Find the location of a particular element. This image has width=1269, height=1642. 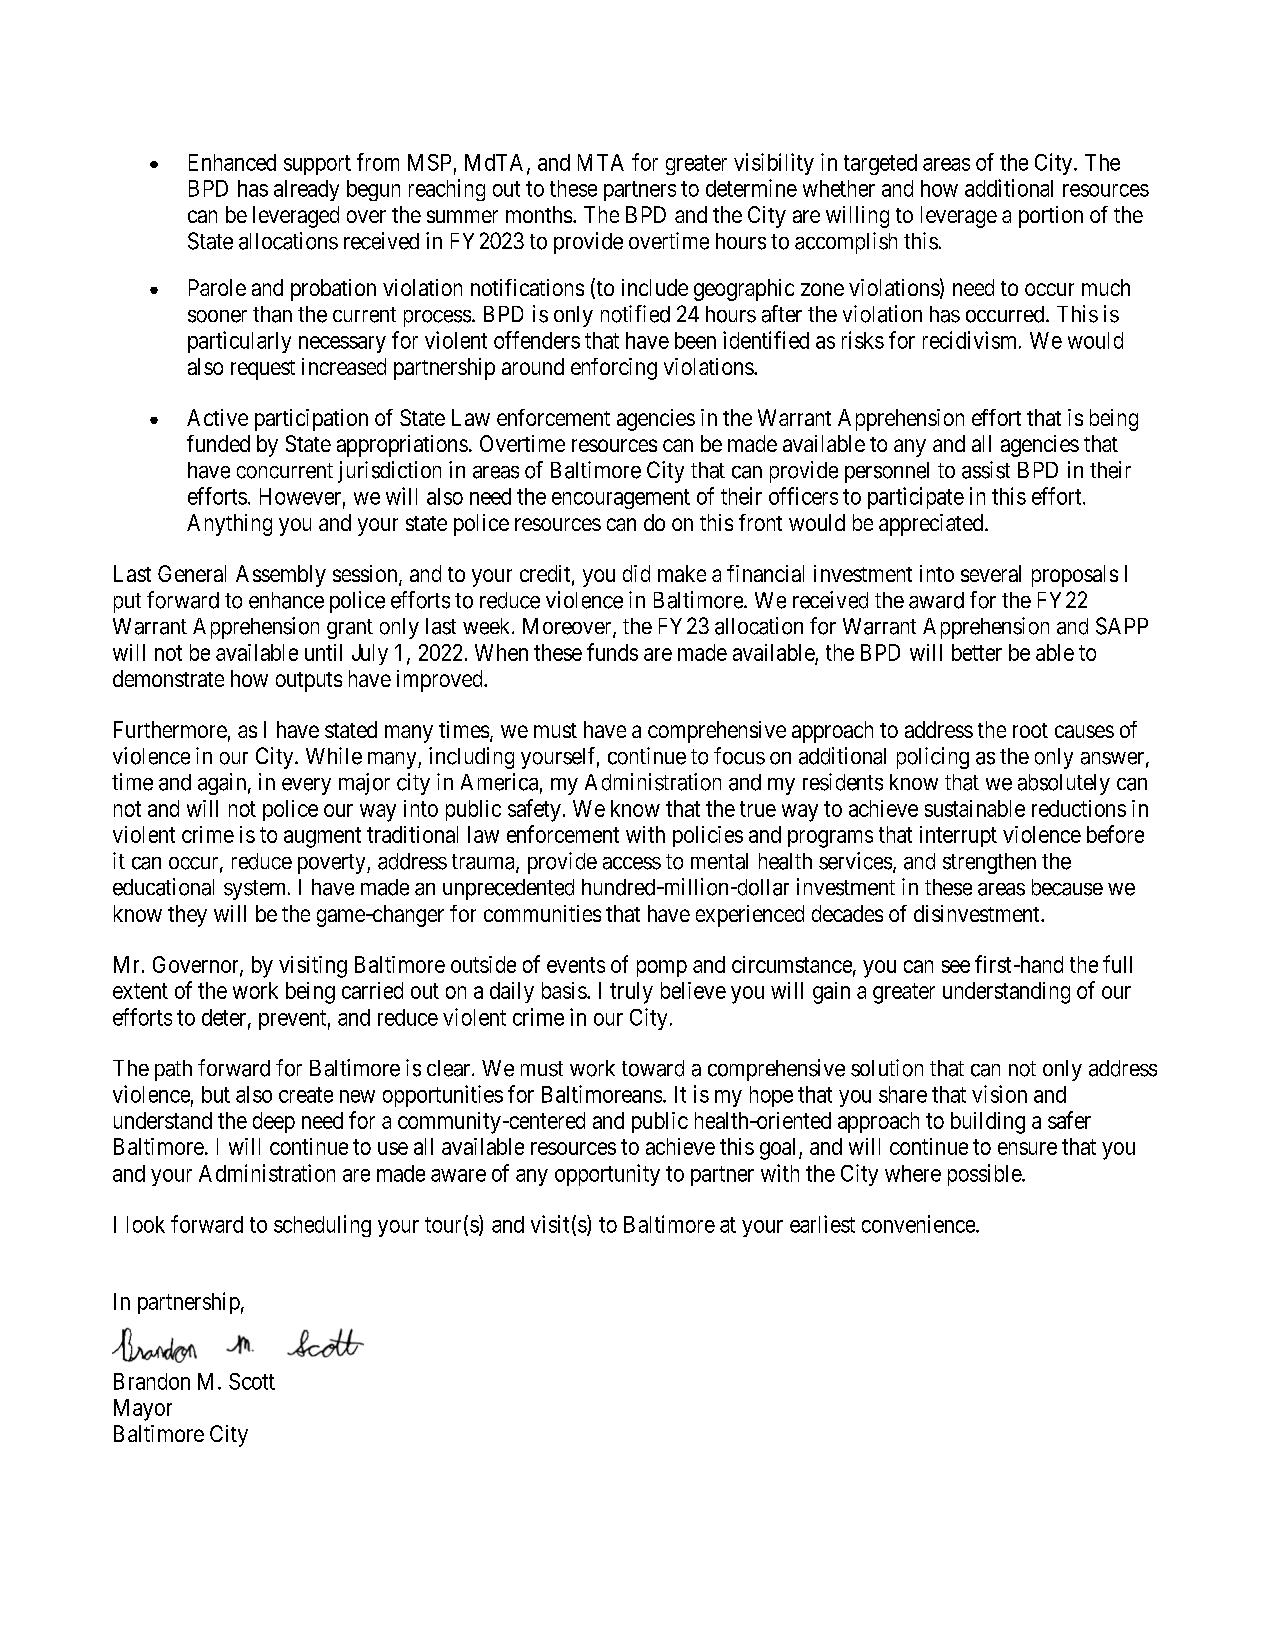

safety is located at coordinates (534, 810).
